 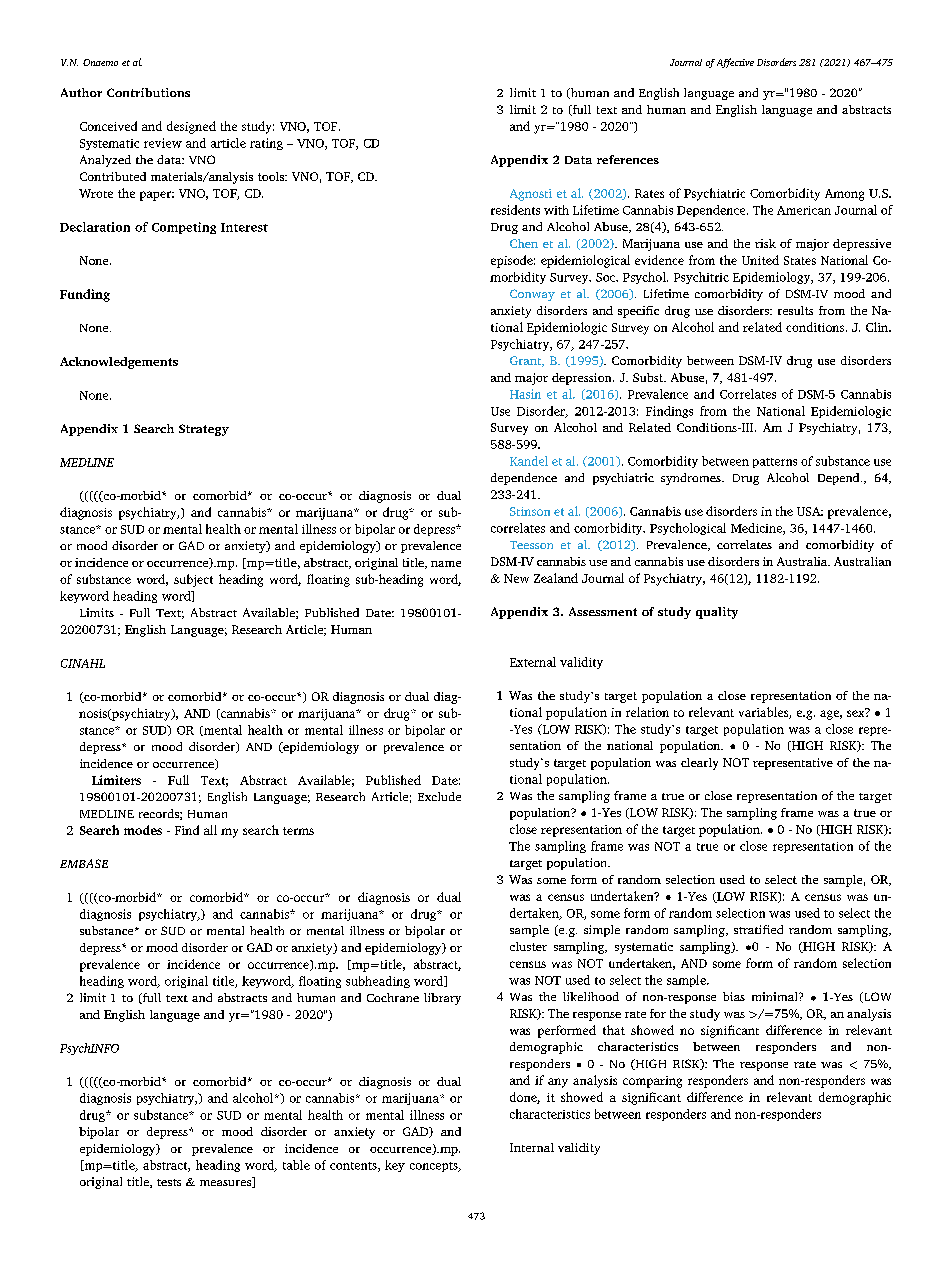 What do you see at coordinates (439, 796) in the page?
I see `Exclude` at bounding box center [439, 796].
